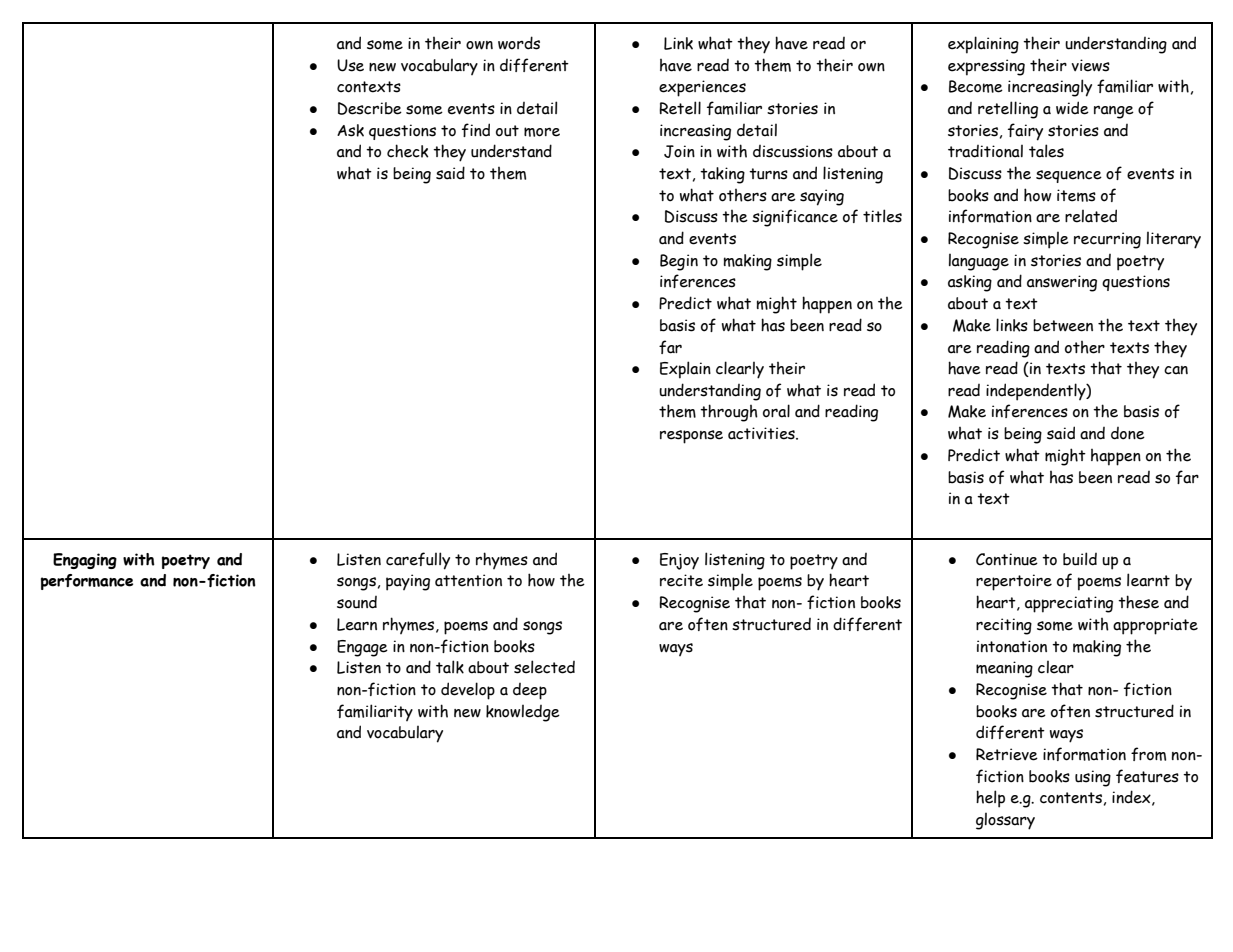 The width and height of the screenshot is (1233, 952). I want to click on response, so click(691, 437).
